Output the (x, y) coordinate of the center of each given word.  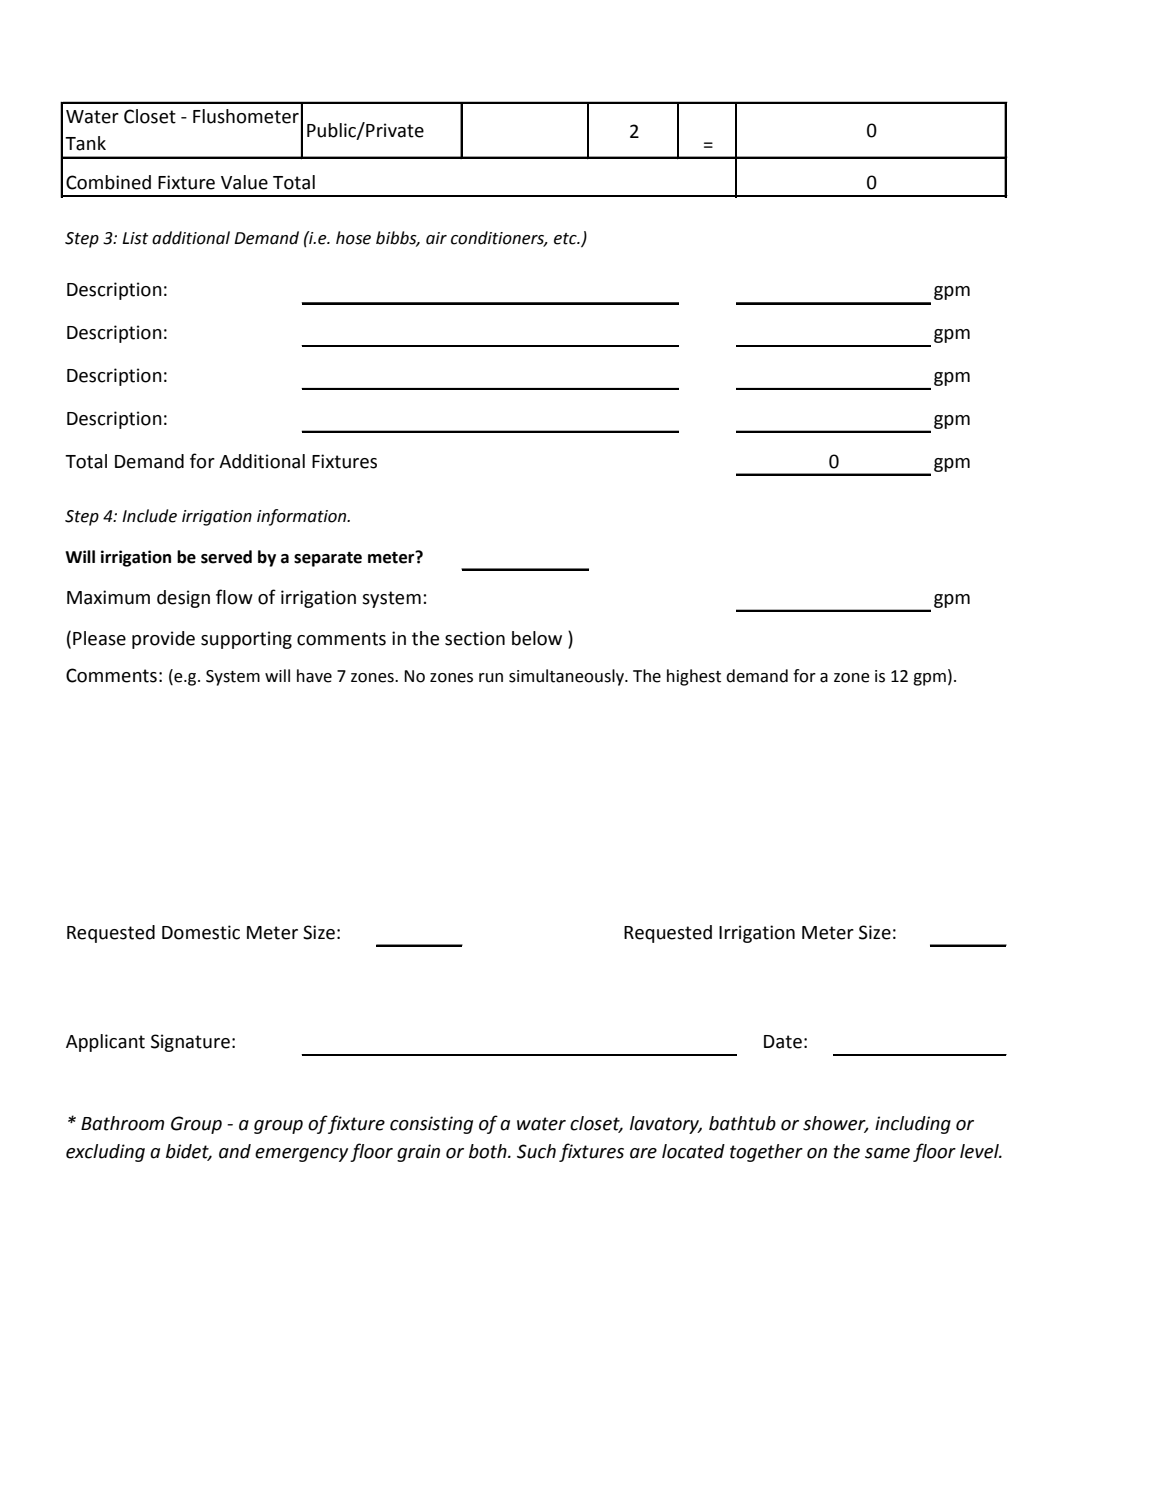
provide (163, 640)
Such (536, 1151)
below (537, 638)
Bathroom (122, 1123)
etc (566, 239)
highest (694, 677)
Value (244, 182)
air (436, 238)
